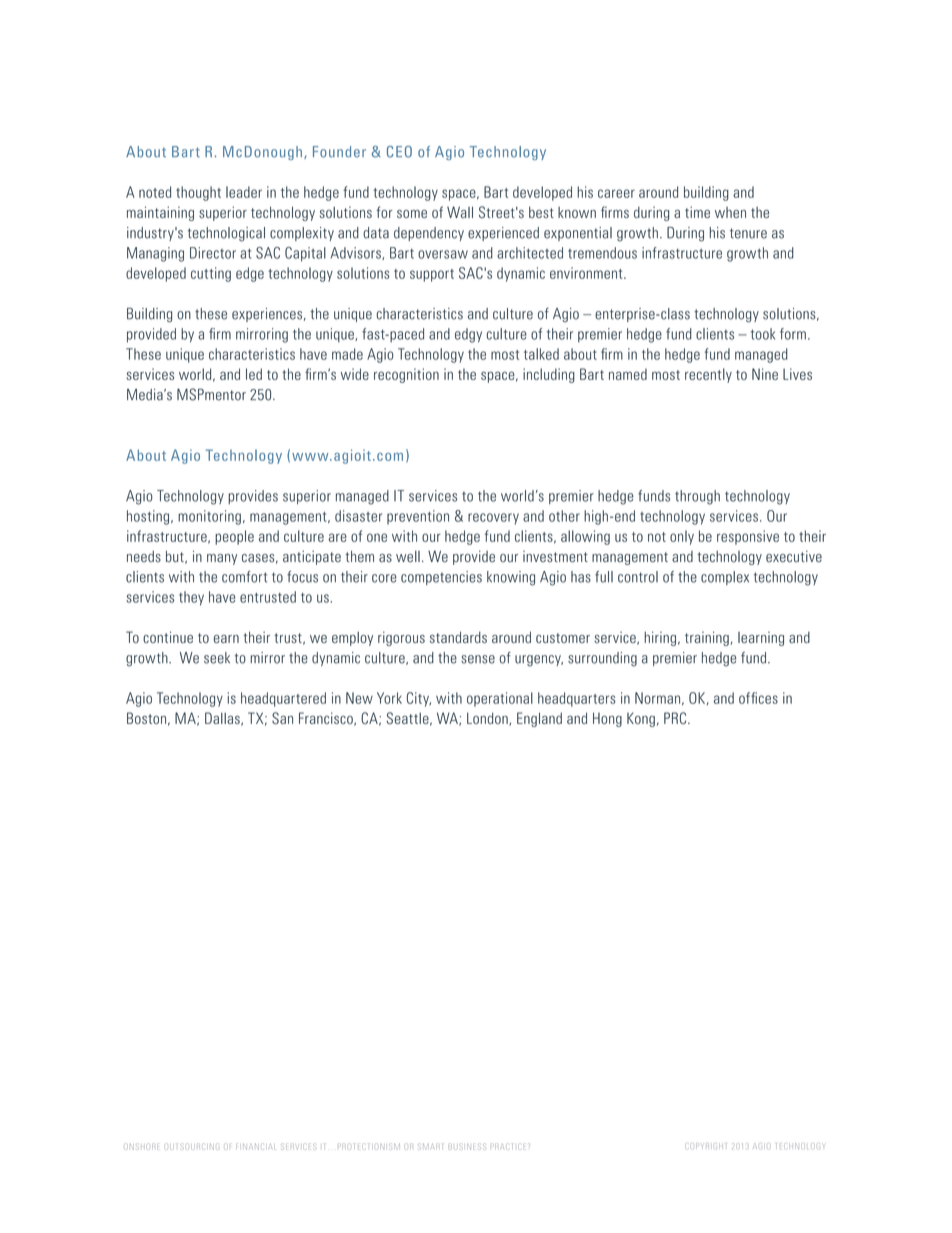 The image size is (952, 1233). Describe the element at coordinates (478, 659) in the page. I see `sense` at that location.
